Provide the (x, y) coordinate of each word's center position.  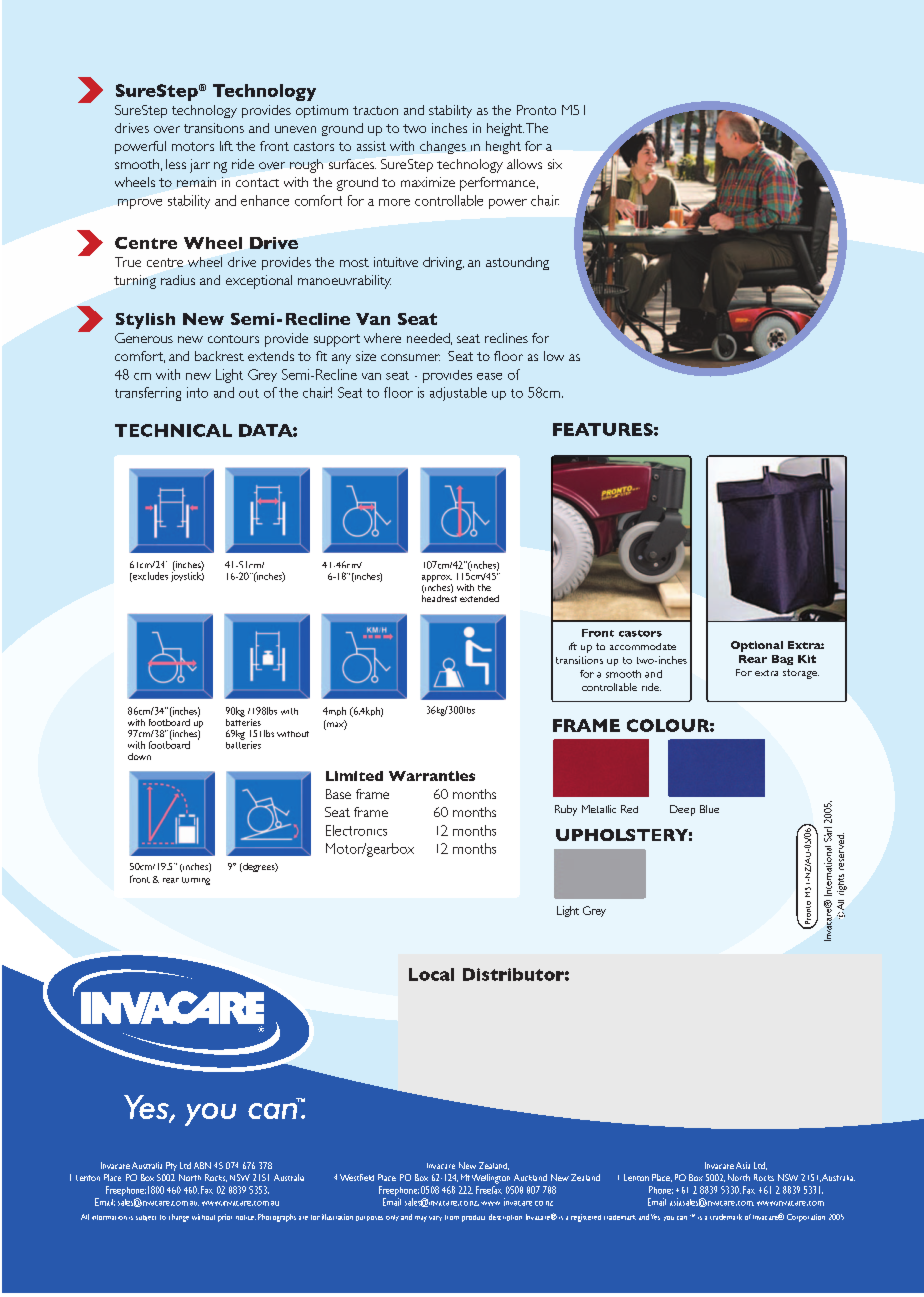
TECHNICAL (173, 430)
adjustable (458, 394)
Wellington (491, 1179)
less (176, 164)
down (139, 756)
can (682, 1218)
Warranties (432, 776)
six (555, 164)
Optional (757, 646)
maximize (428, 182)
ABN (202, 1165)
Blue (709, 809)
